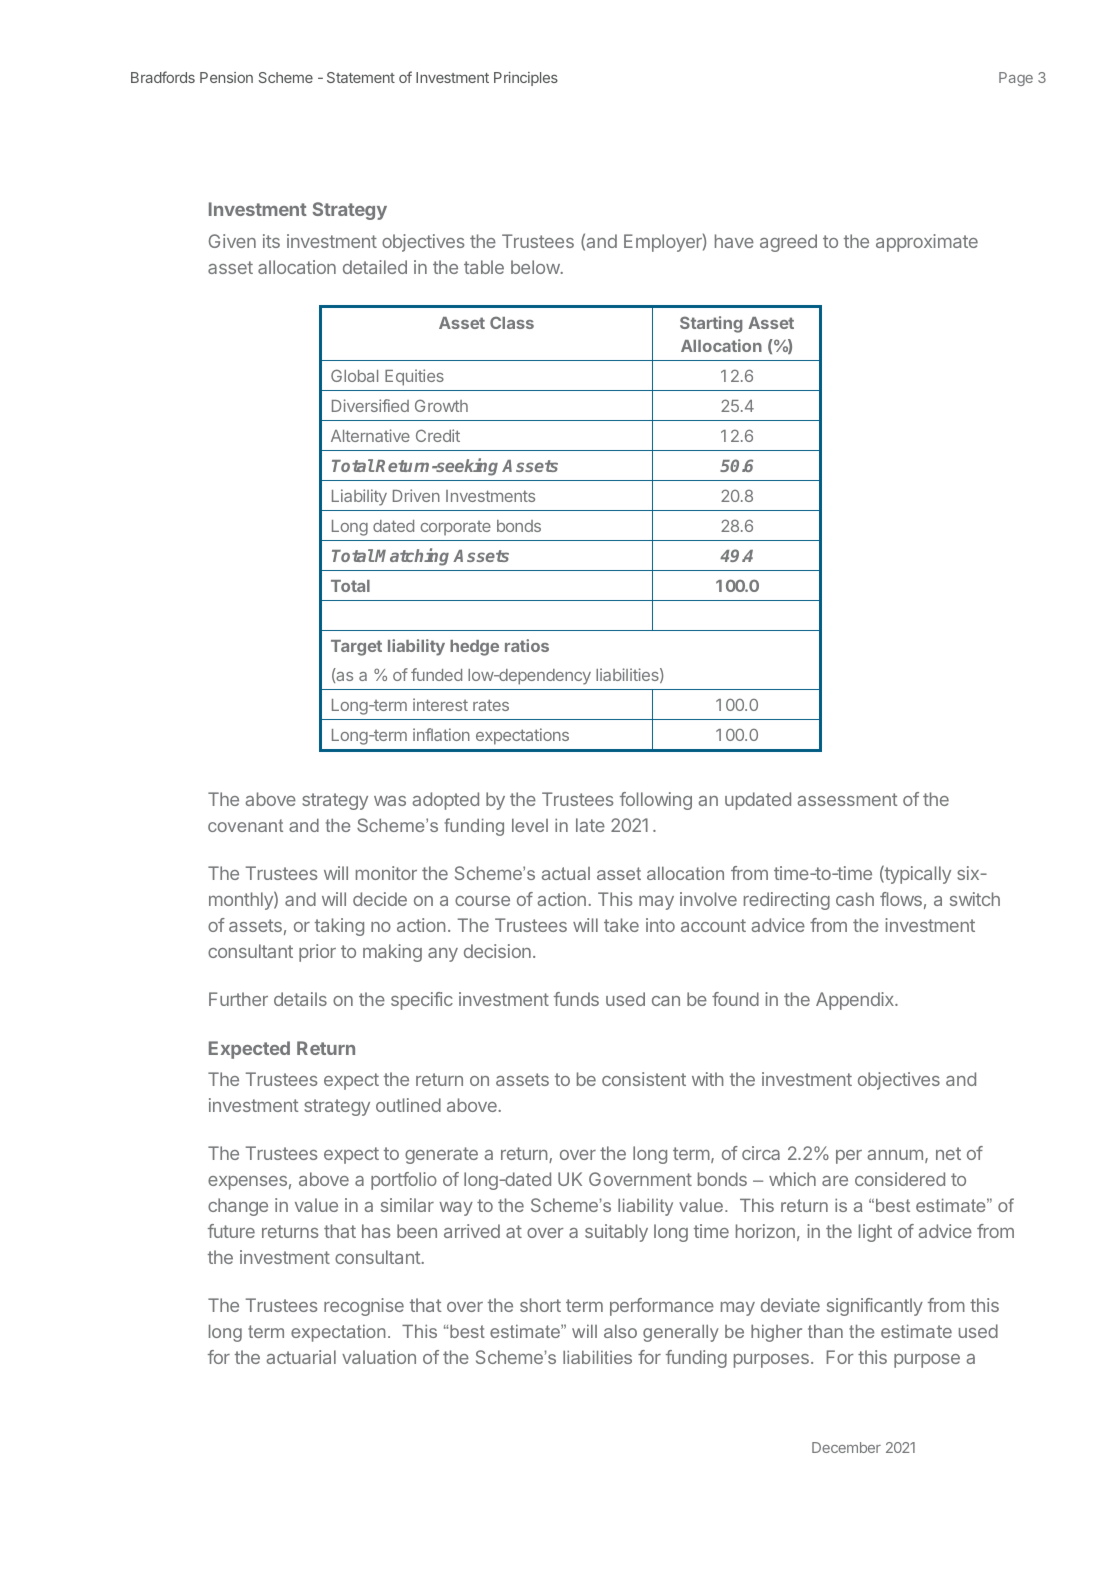 Image resolution: width=1117 pixels, height=1579 pixels. What do you see at coordinates (301, 1357) in the screenshot?
I see `actuarial` at bounding box center [301, 1357].
